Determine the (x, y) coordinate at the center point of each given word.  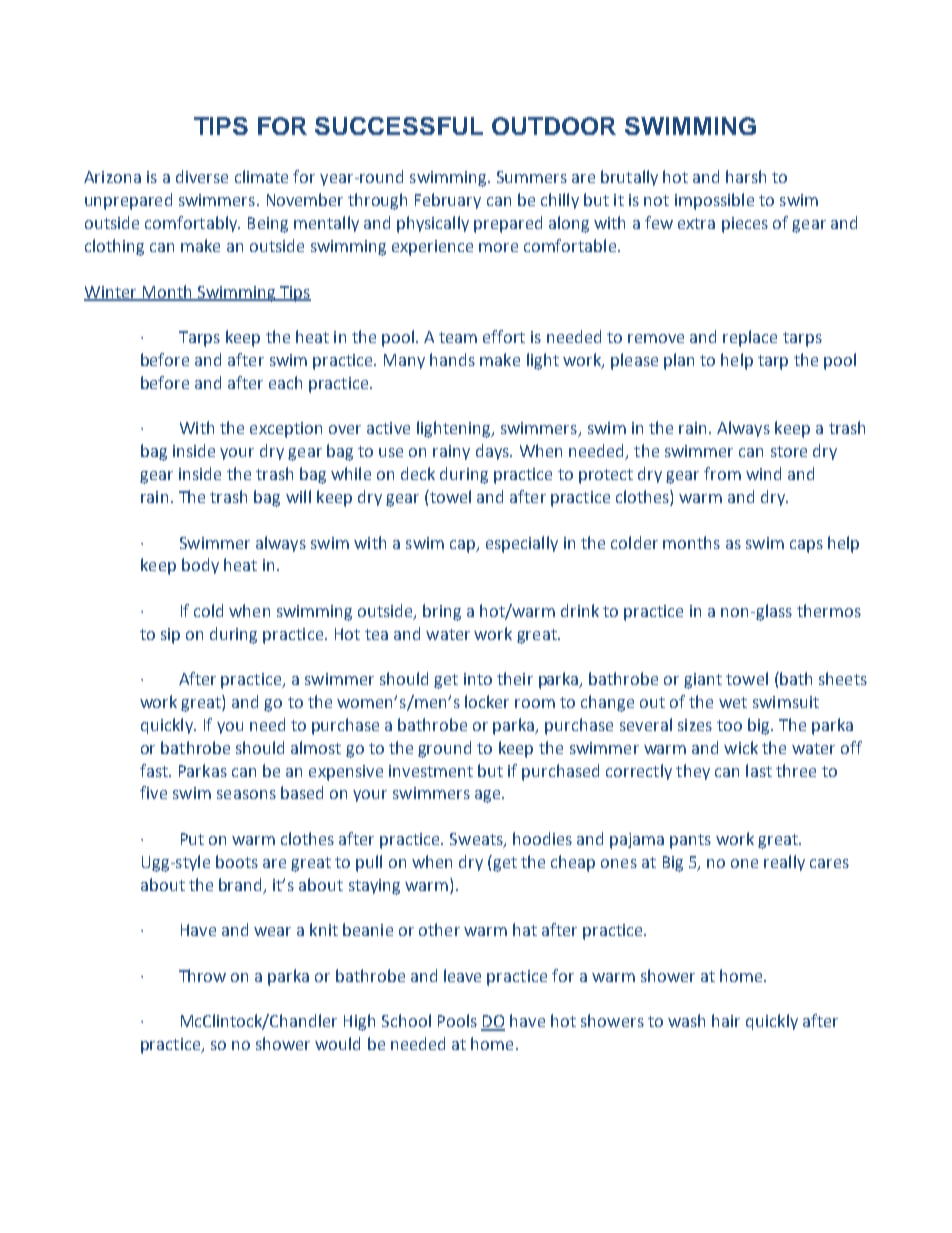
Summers (532, 177)
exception (286, 430)
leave (462, 975)
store (789, 451)
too (729, 725)
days (493, 452)
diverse (202, 176)
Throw (202, 975)
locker (487, 701)
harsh (746, 176)
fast (155, 770)
